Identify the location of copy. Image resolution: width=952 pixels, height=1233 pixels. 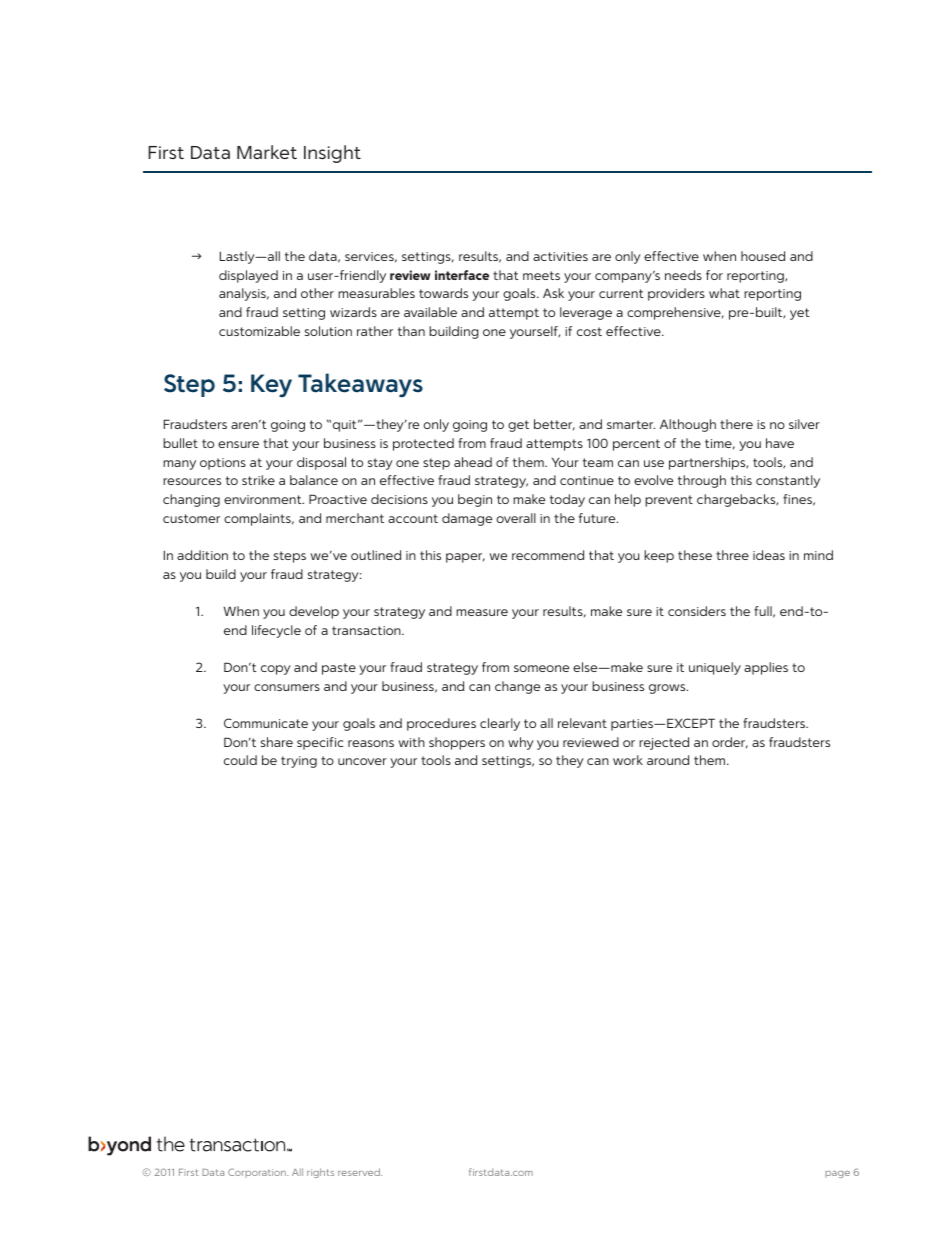
(276, 670).
